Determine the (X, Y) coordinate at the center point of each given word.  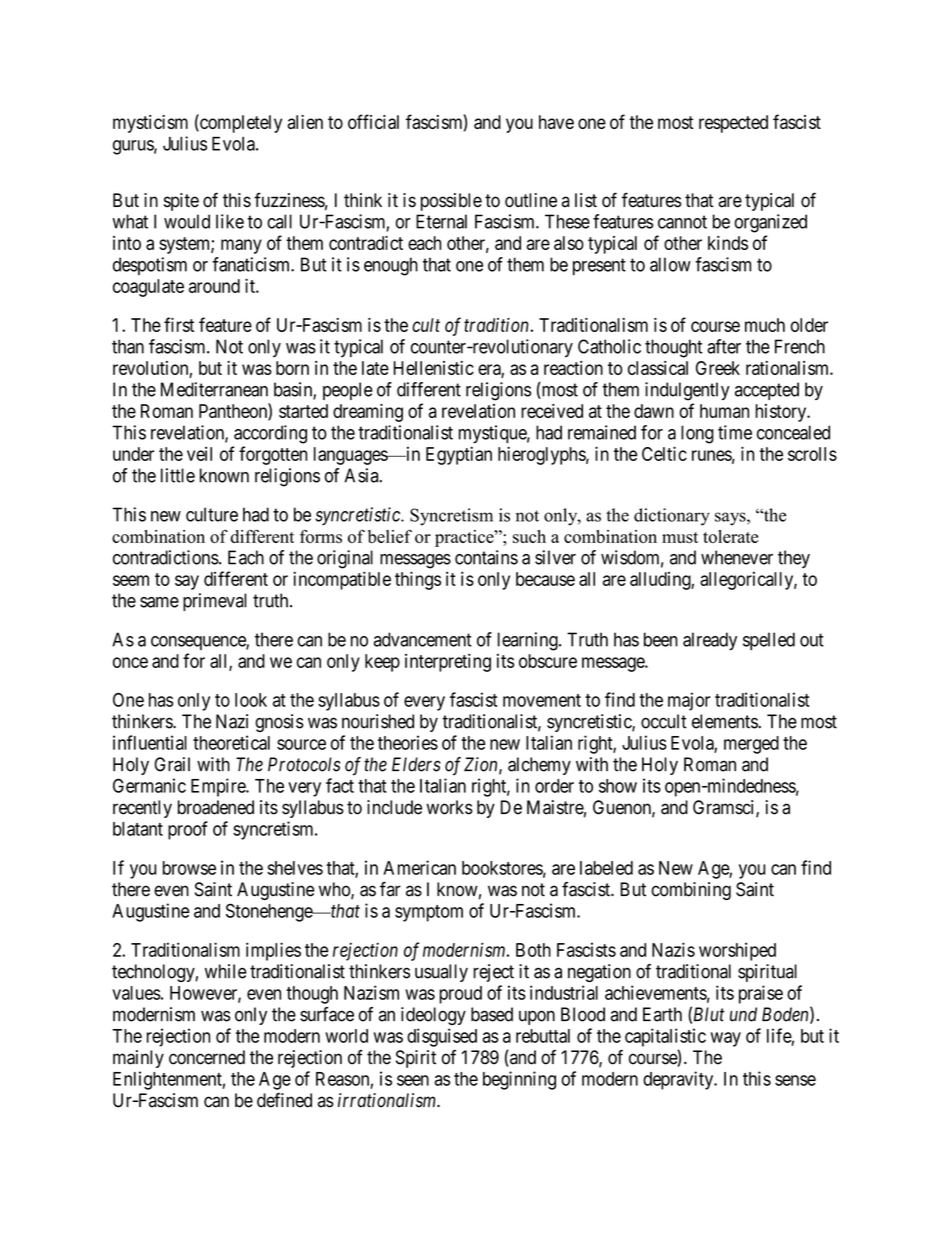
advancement (423, 639)
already (710, 641)
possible (451, 202)
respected (733, 124)
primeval (215, 602)
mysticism (150, 124)
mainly (138, 1059)
